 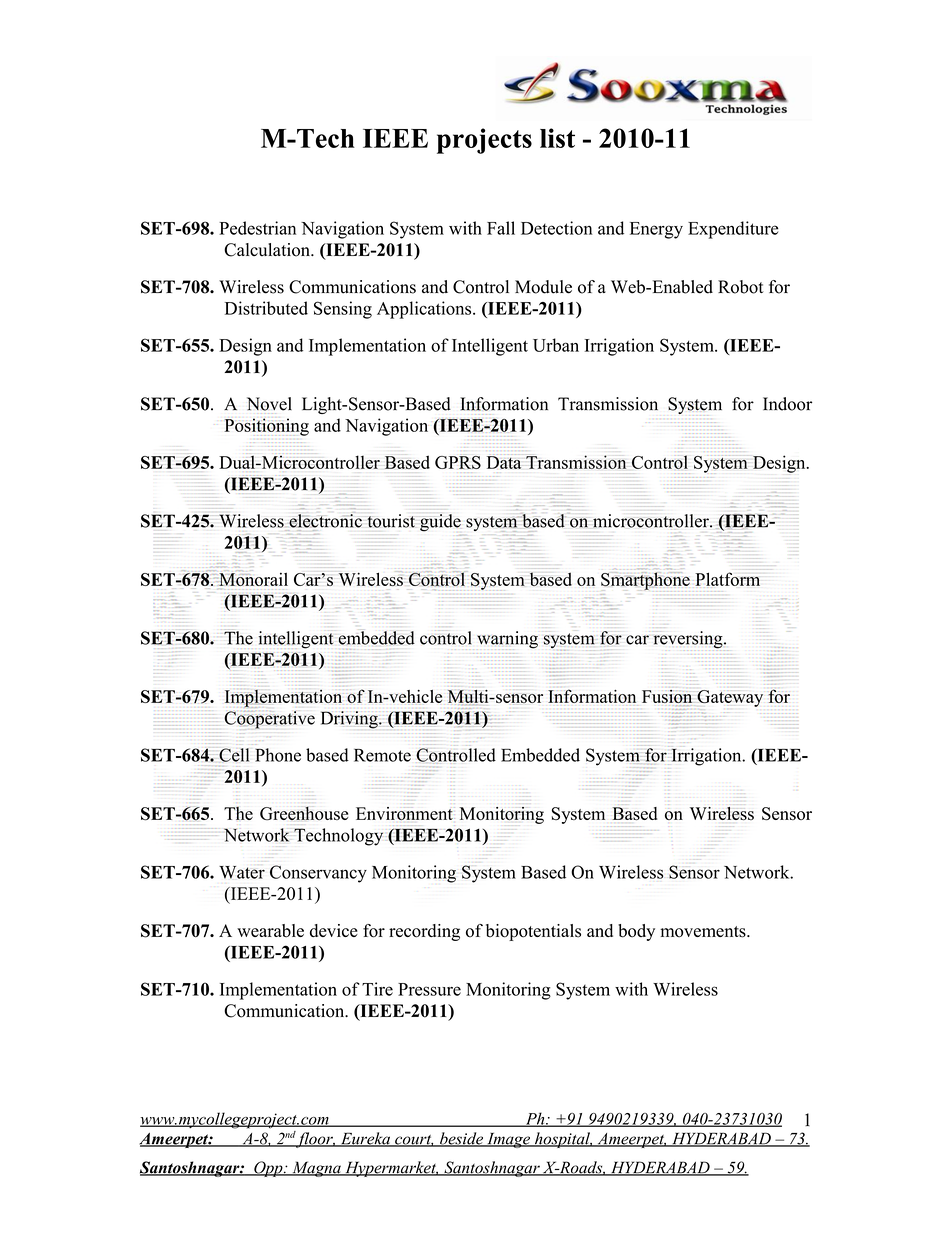 What do you see at coordinates (316, 1169) in the image?
I see `Magna` at bounding box center [316, 1169].
